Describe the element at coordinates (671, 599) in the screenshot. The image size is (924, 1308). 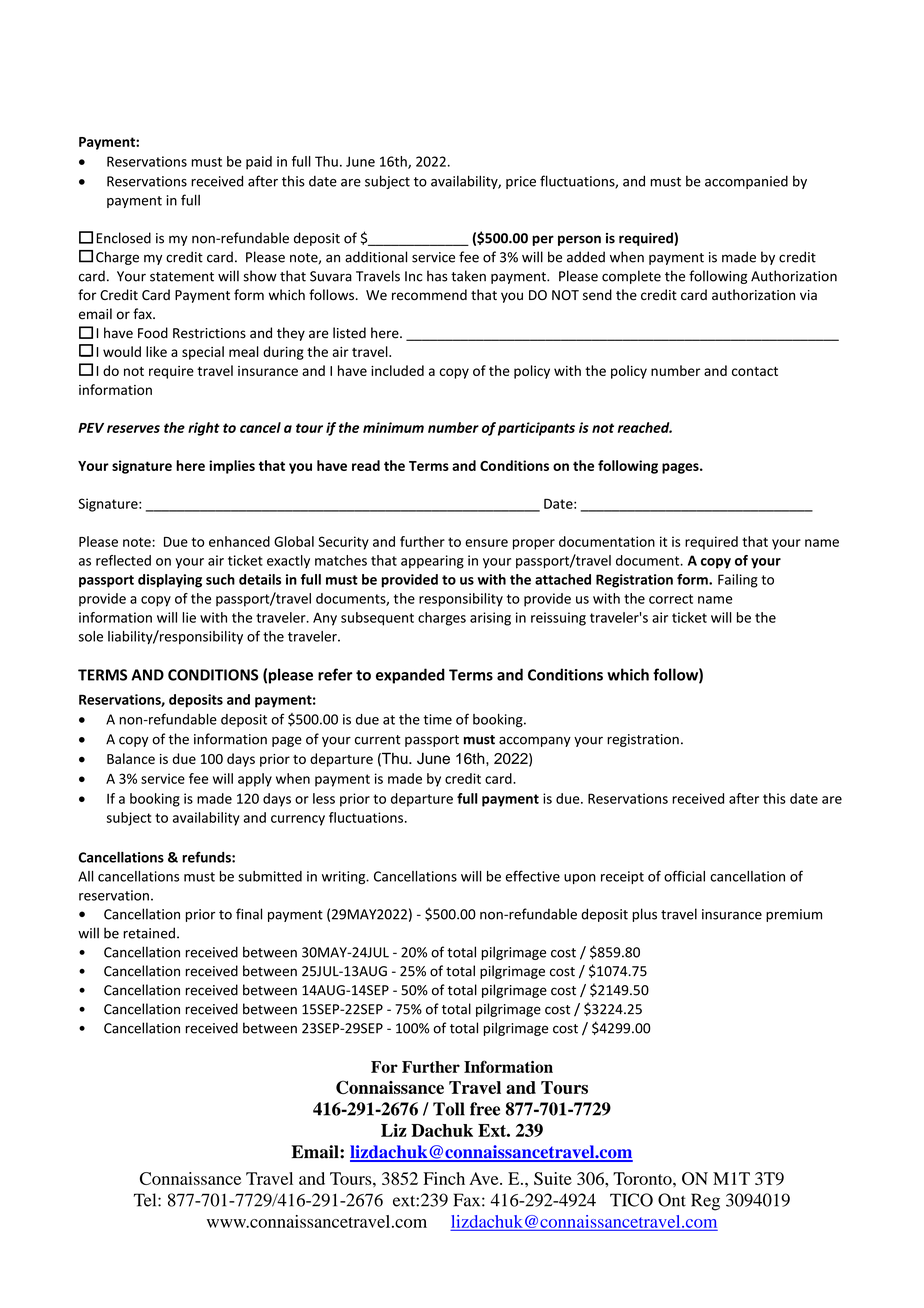
I see `correct` at that location.
